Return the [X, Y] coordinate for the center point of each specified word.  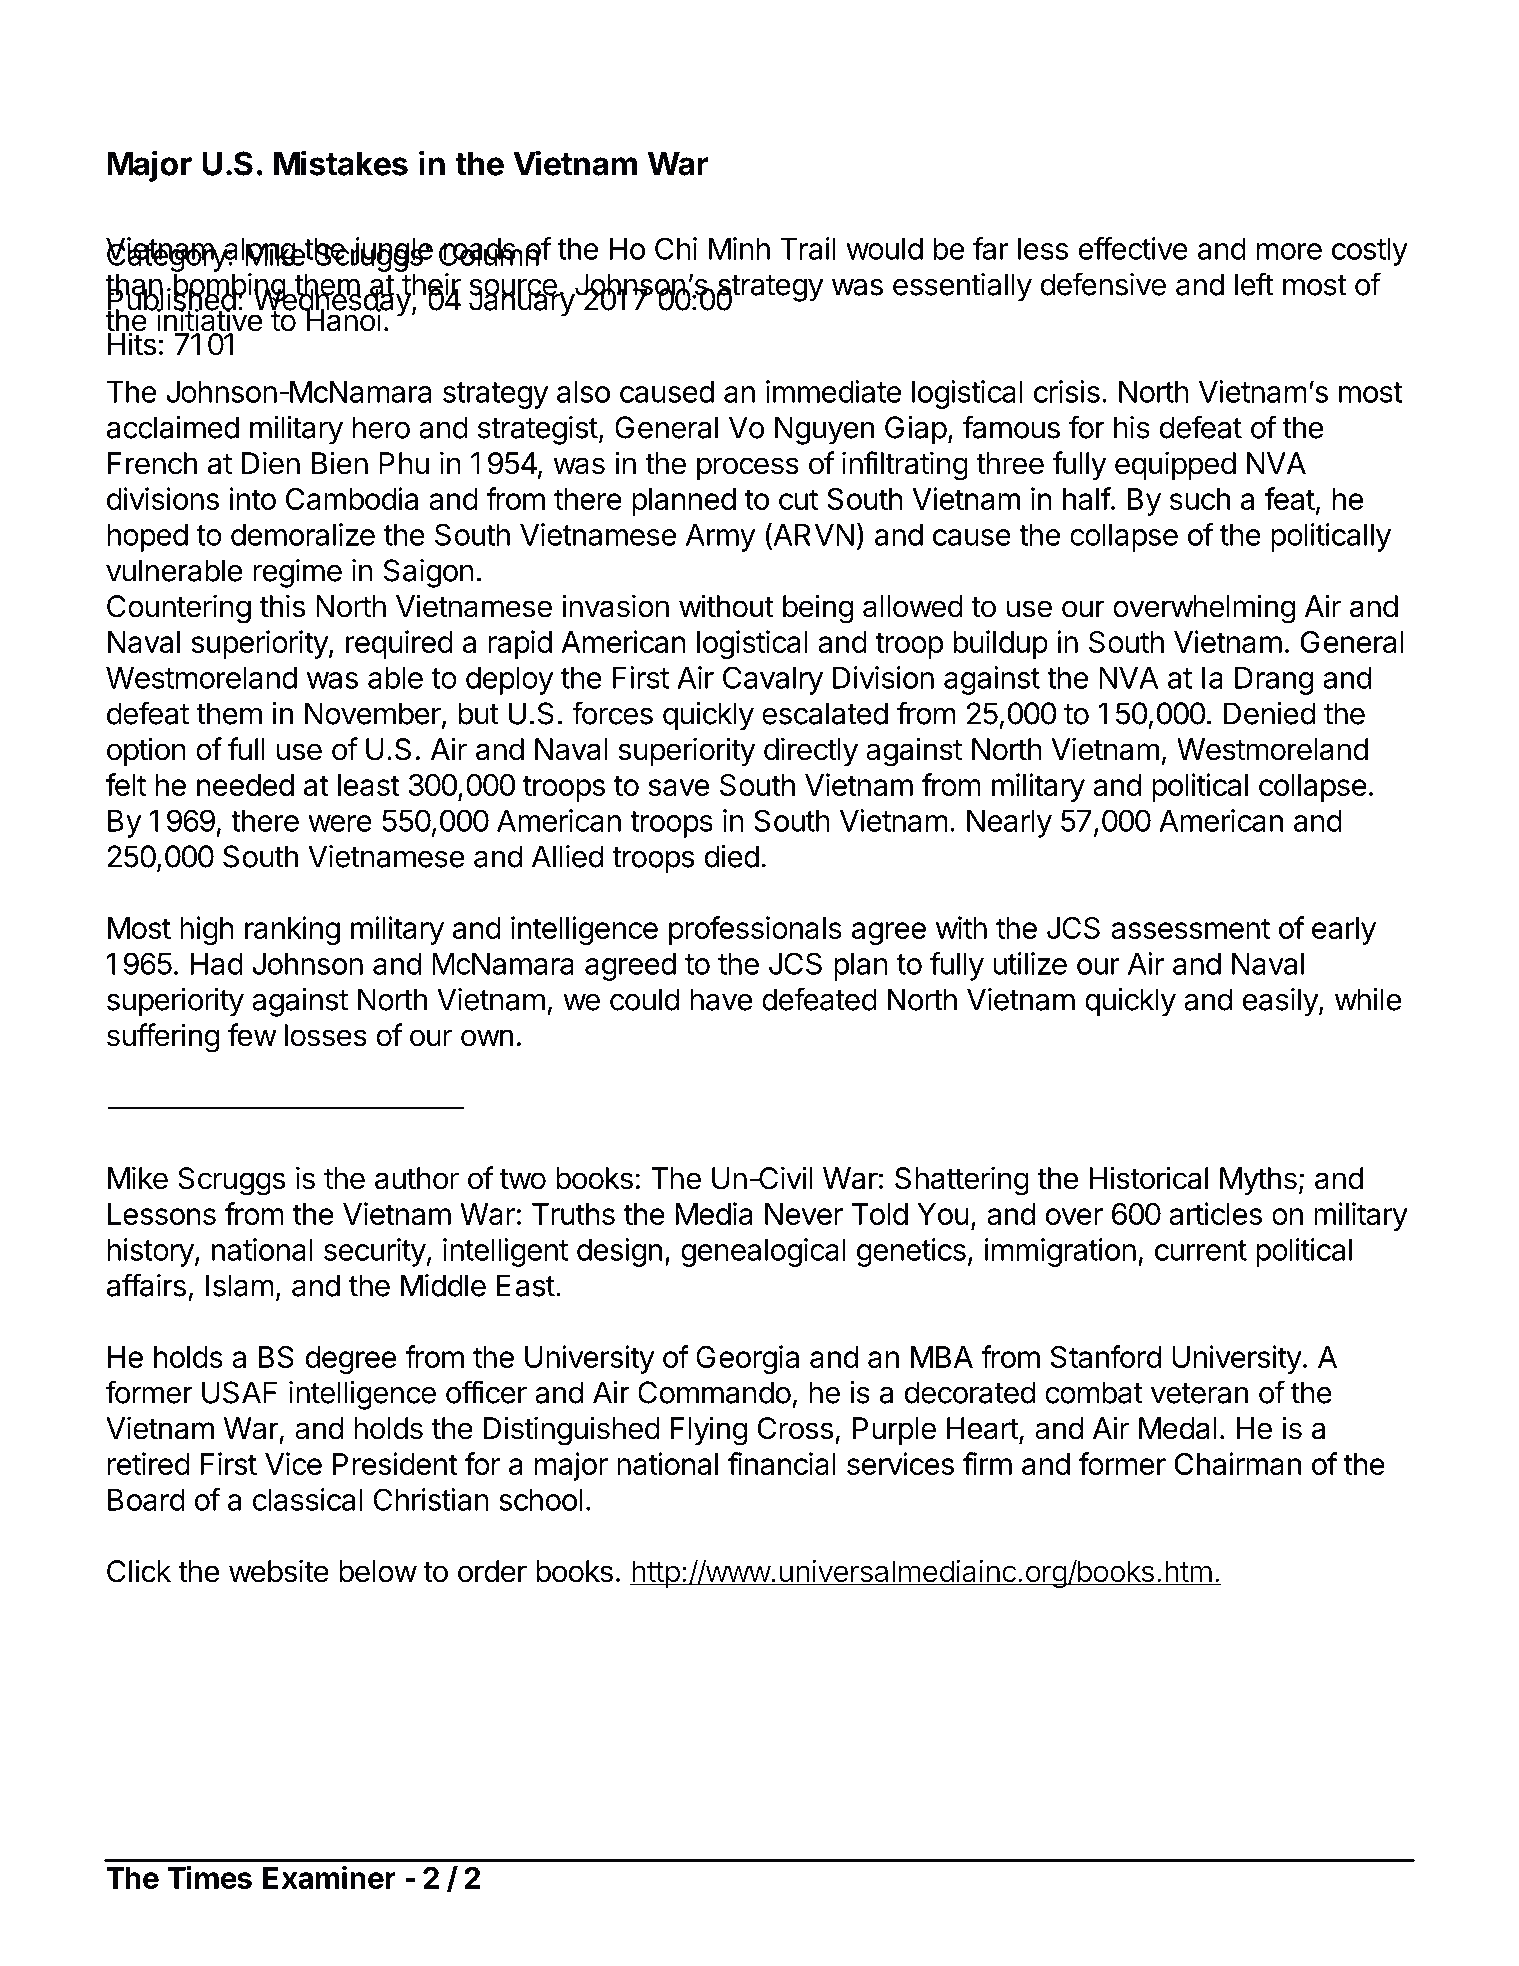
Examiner [329, 1877]
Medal [1177, 1428]
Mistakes [341, 163]
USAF [239, 1392]
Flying [709, 1431]
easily [1280, 1002]
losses [326, 1035]
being [818, 609]
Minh [739, 248]
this [282, 606]
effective [1133, 248]
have [721, 999]
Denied [1269, 713]
